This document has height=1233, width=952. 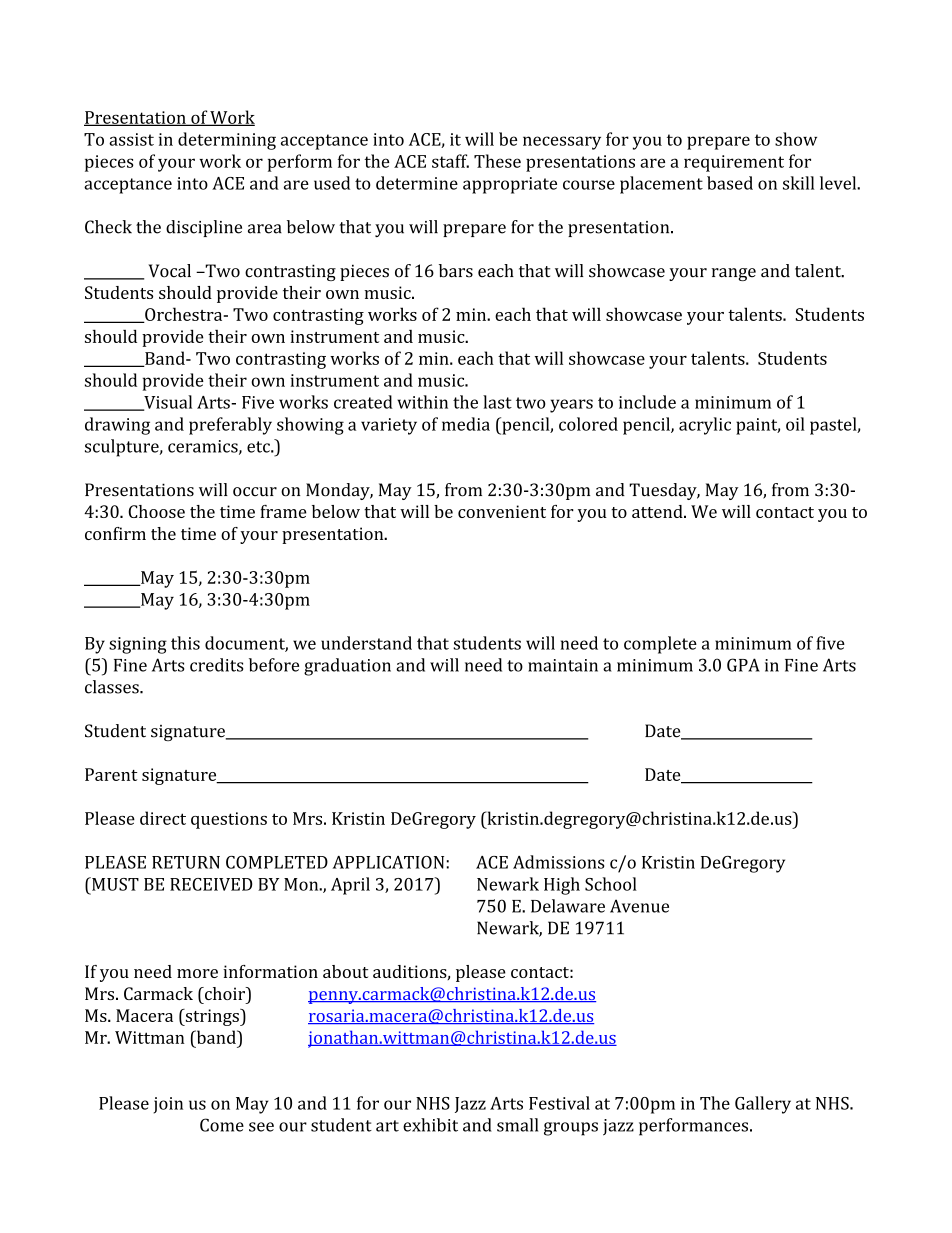 What do you see at coordinates (168, 1105) in the document?
I see `join` at bounding box center [168, 1105].
